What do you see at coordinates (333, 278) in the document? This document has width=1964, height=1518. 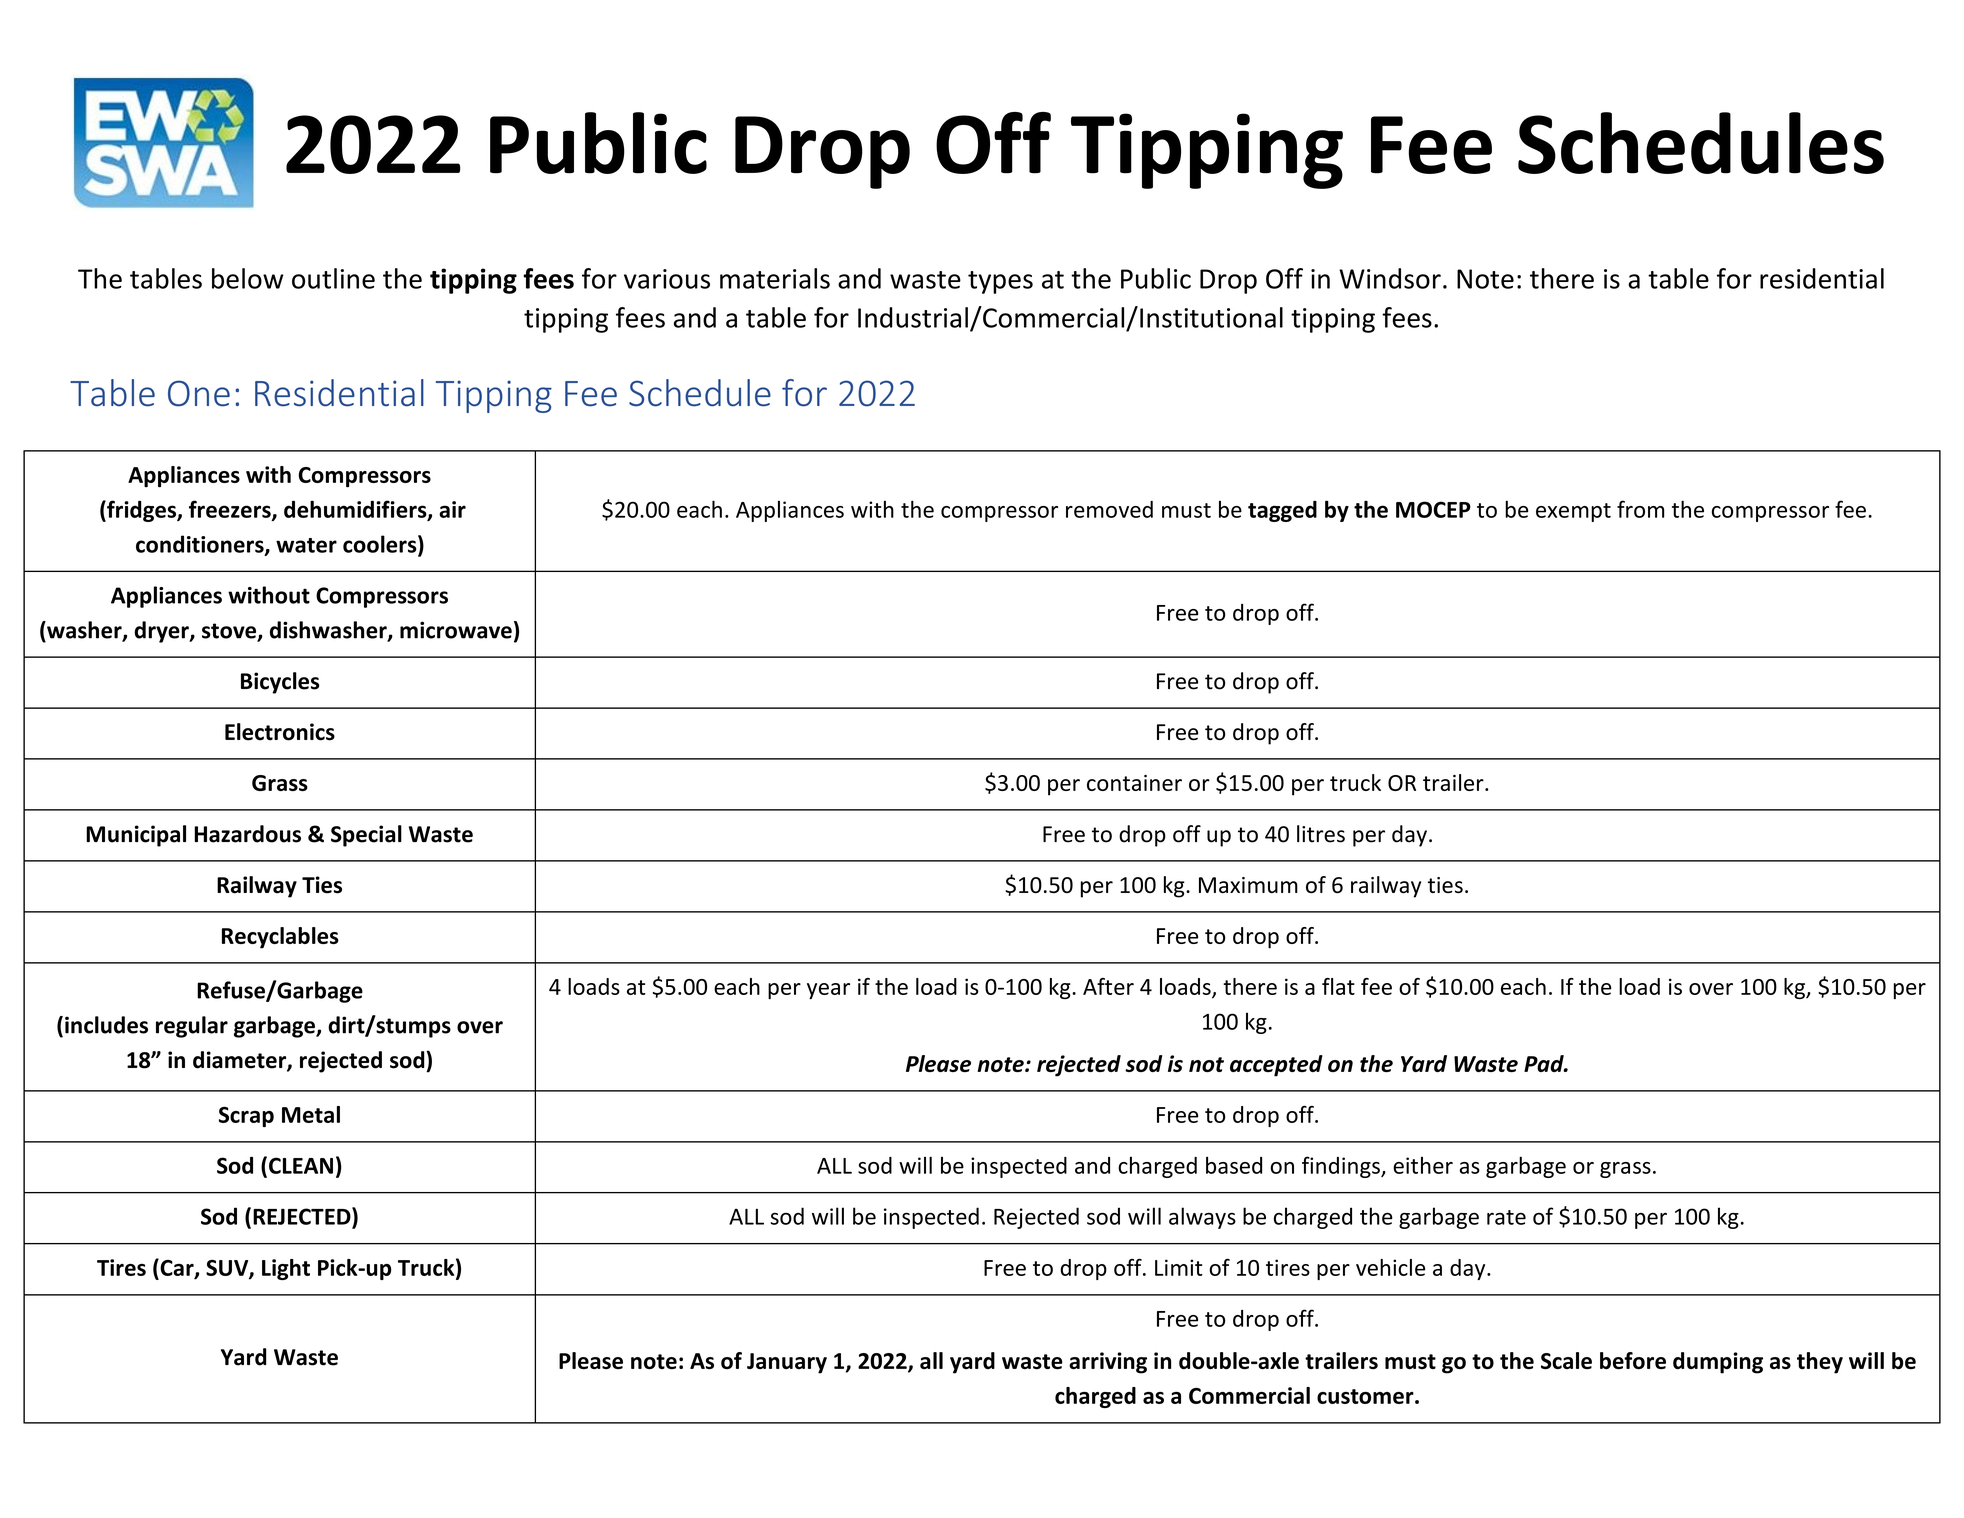 I see `outline` at bounding box center [333, 278].
